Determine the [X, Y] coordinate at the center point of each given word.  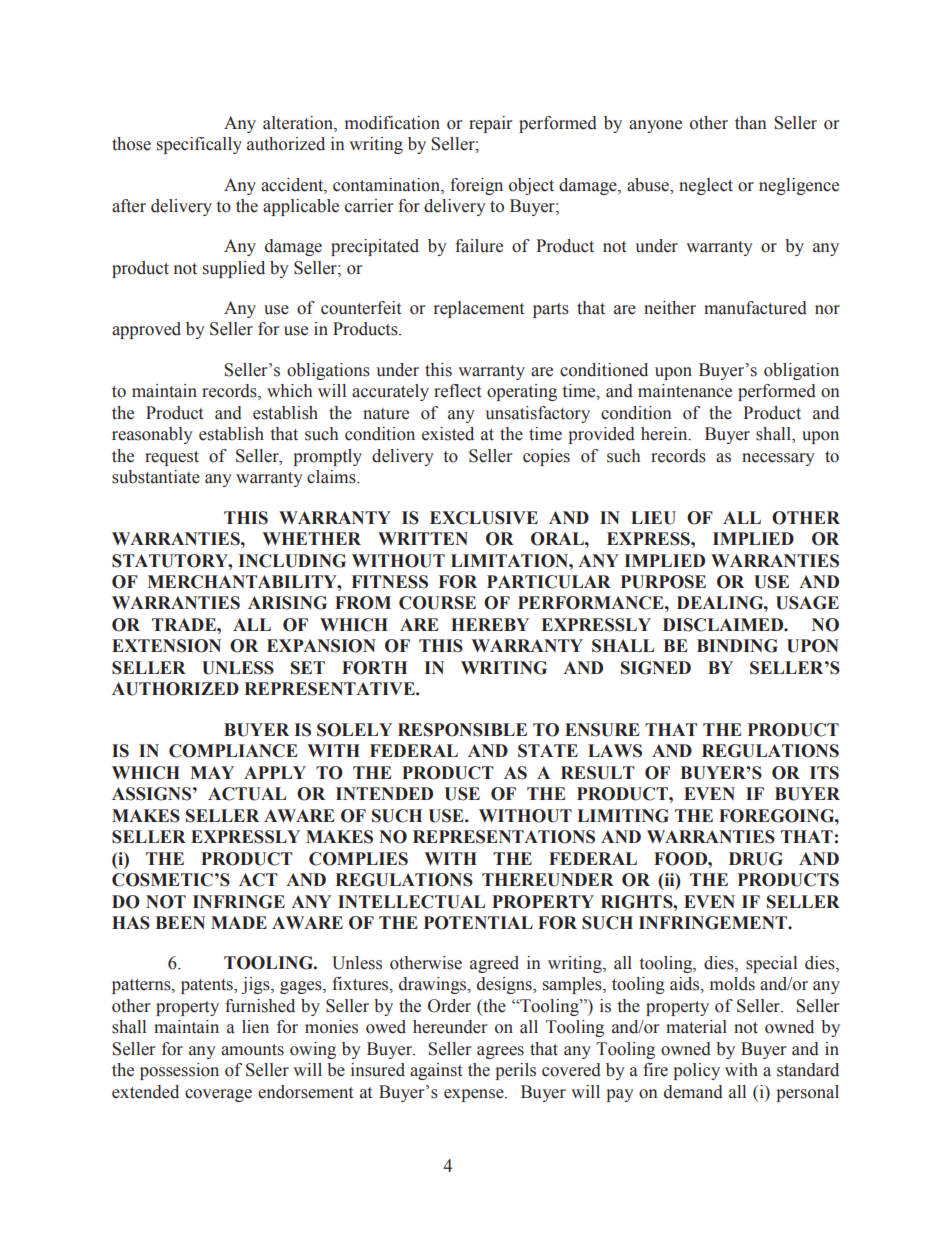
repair [490, 124]
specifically [199, 145]
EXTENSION [166, 646]
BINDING [737, 646]
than [751, 123]
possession [179, 1071]
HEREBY [490, 624]
